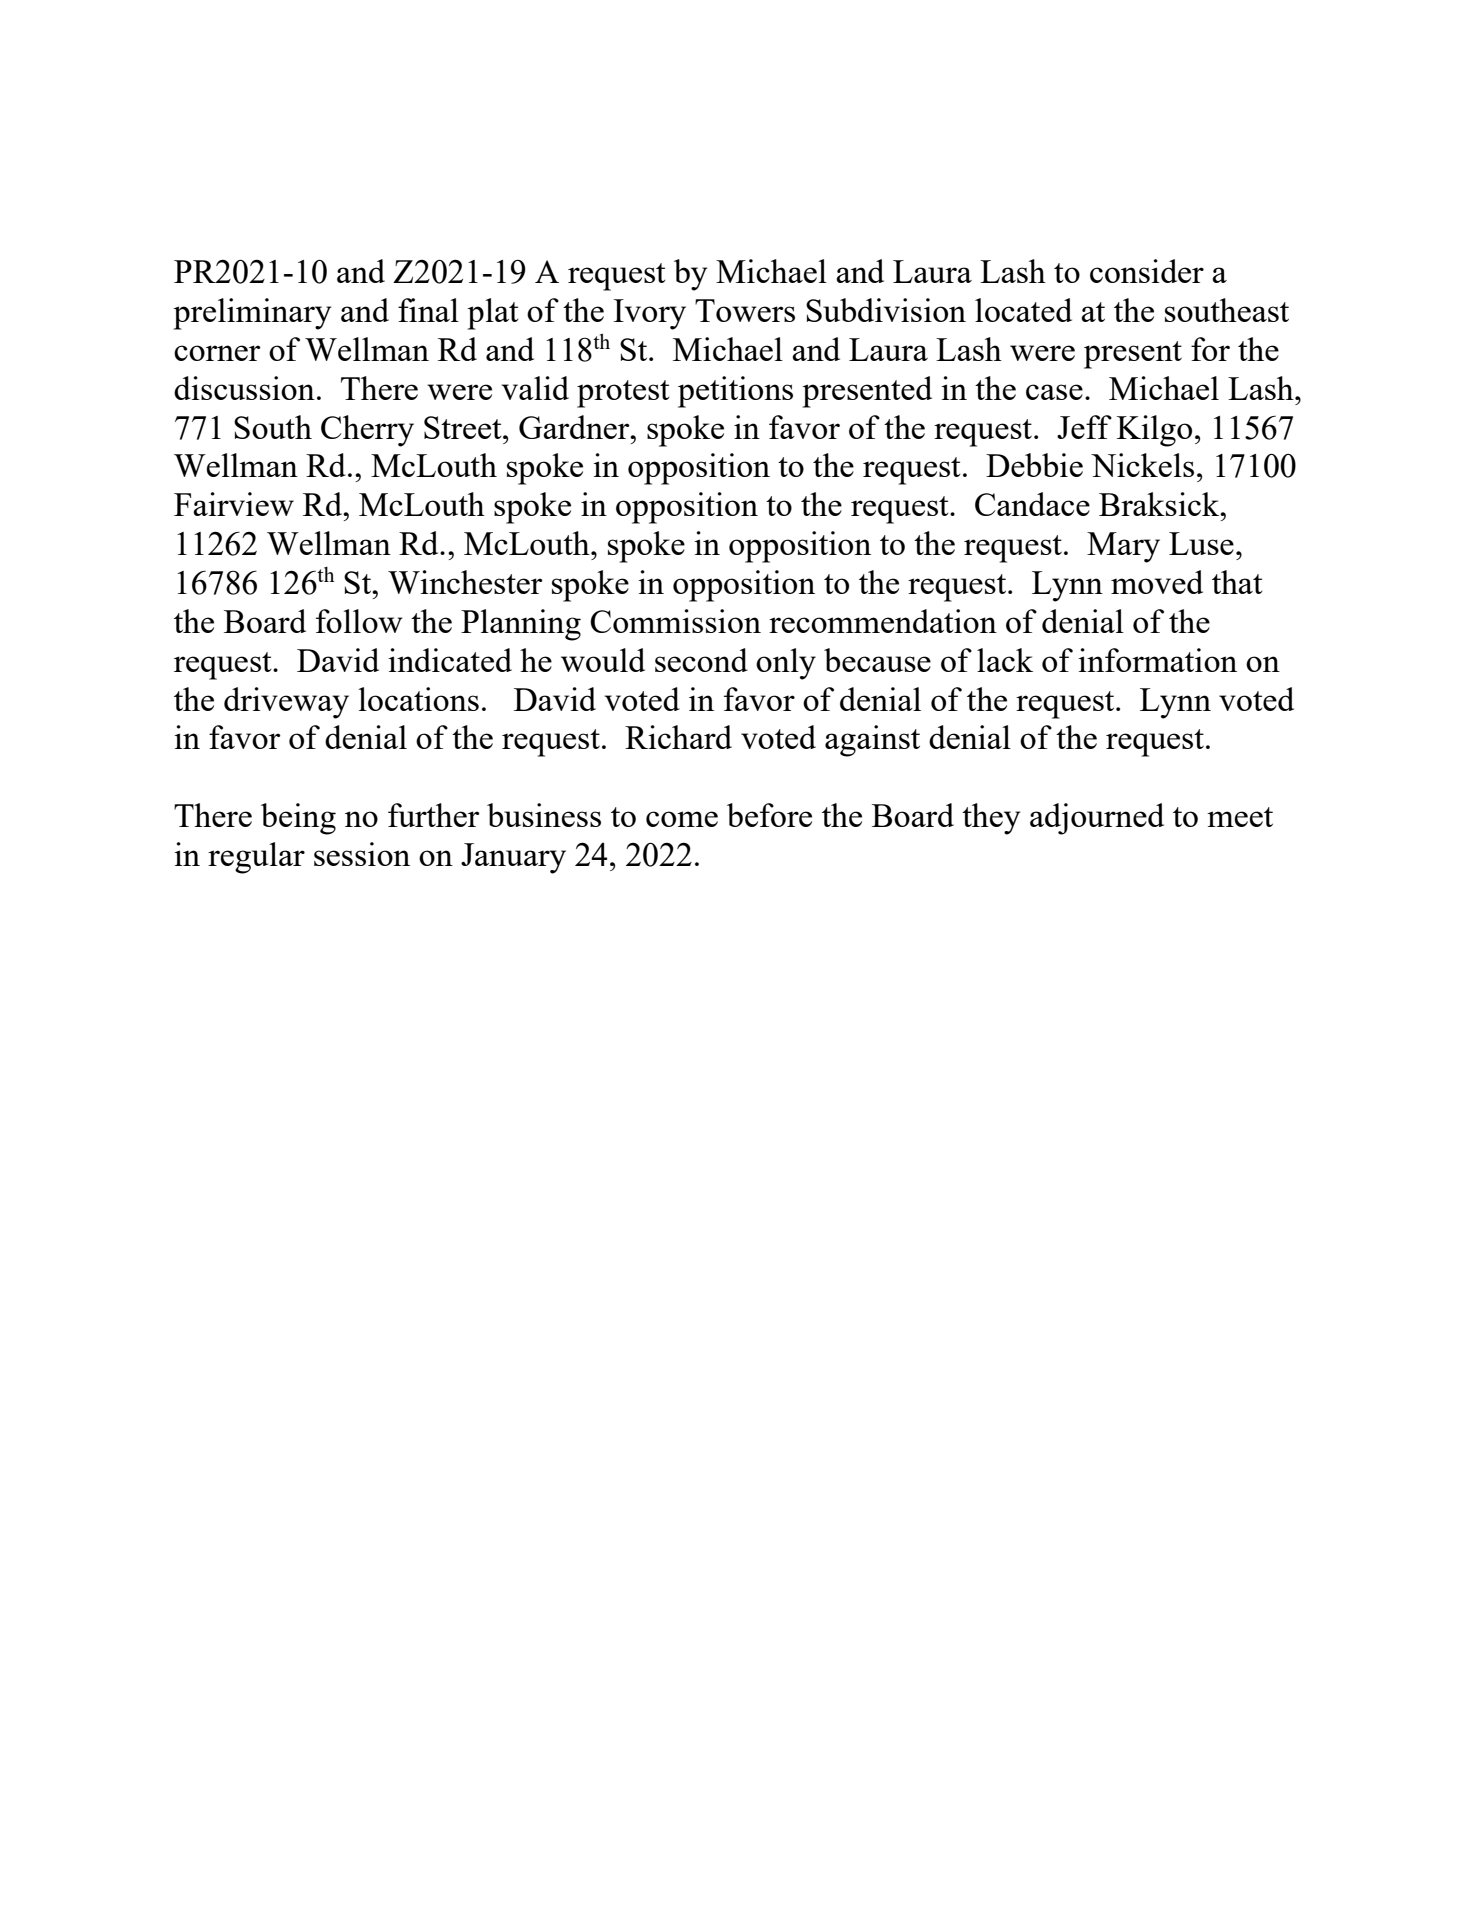 This image has height=1912, width=1478. I want to click on driveway, so click(286, 703).
